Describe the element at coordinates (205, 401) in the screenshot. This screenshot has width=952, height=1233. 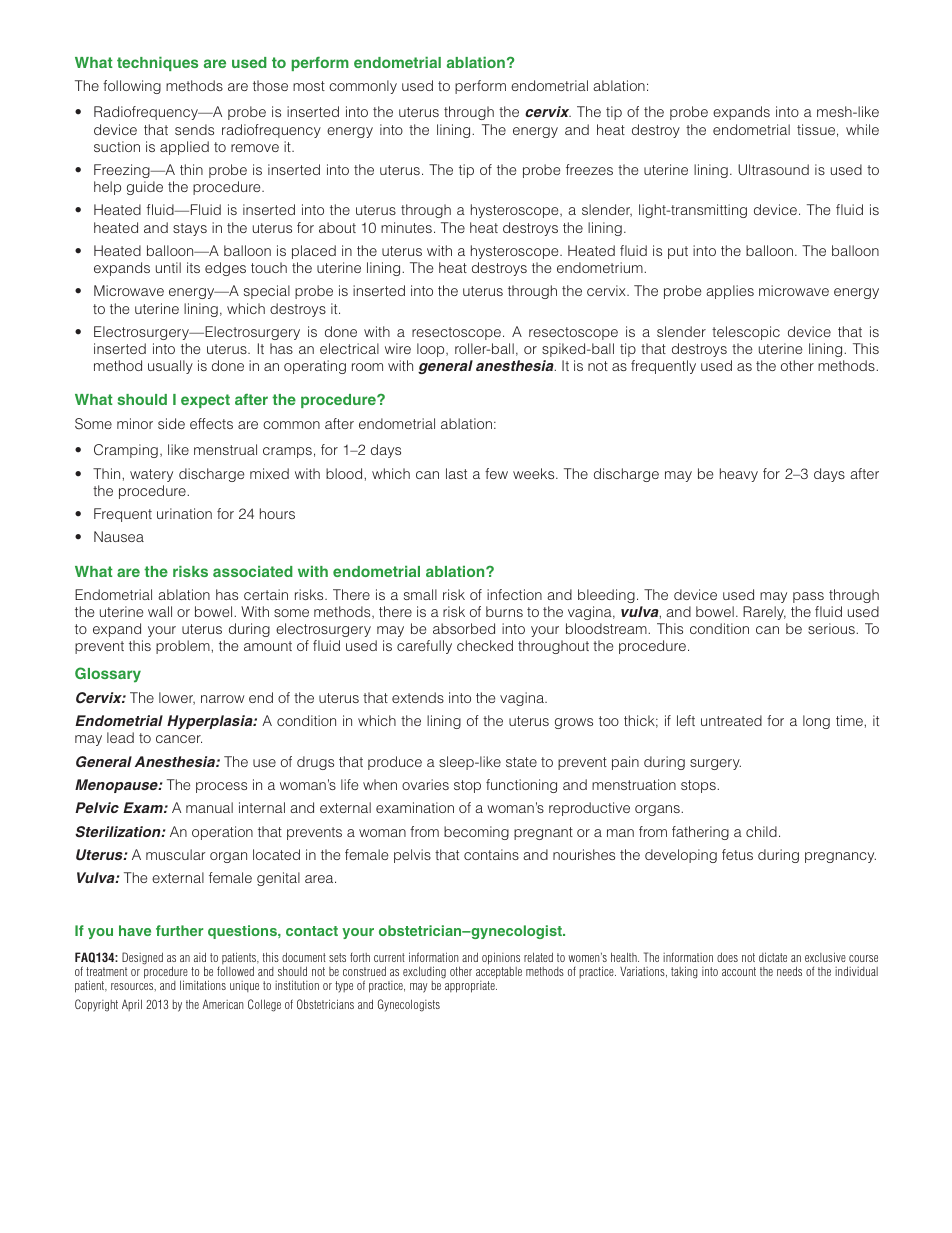
I see `expect` at that location.
